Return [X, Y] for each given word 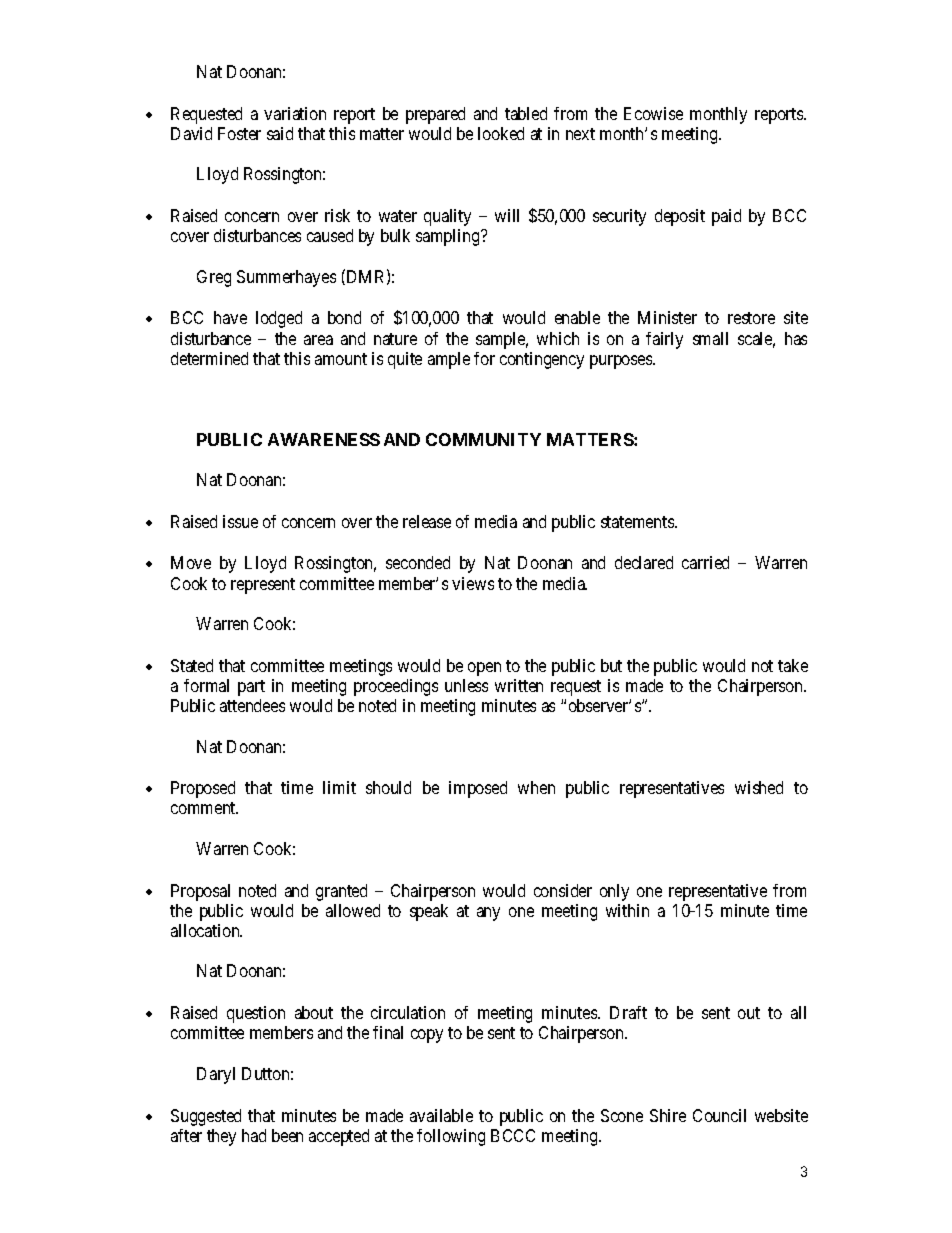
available [441, 1115]
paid [726, 217]
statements [638, 522]
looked [501, 133]
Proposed [203, 789]
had [254, 1135]
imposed [478, 789]
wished [759, 787]
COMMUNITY [483, 439]
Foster [239, 133]
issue [240, 521]
